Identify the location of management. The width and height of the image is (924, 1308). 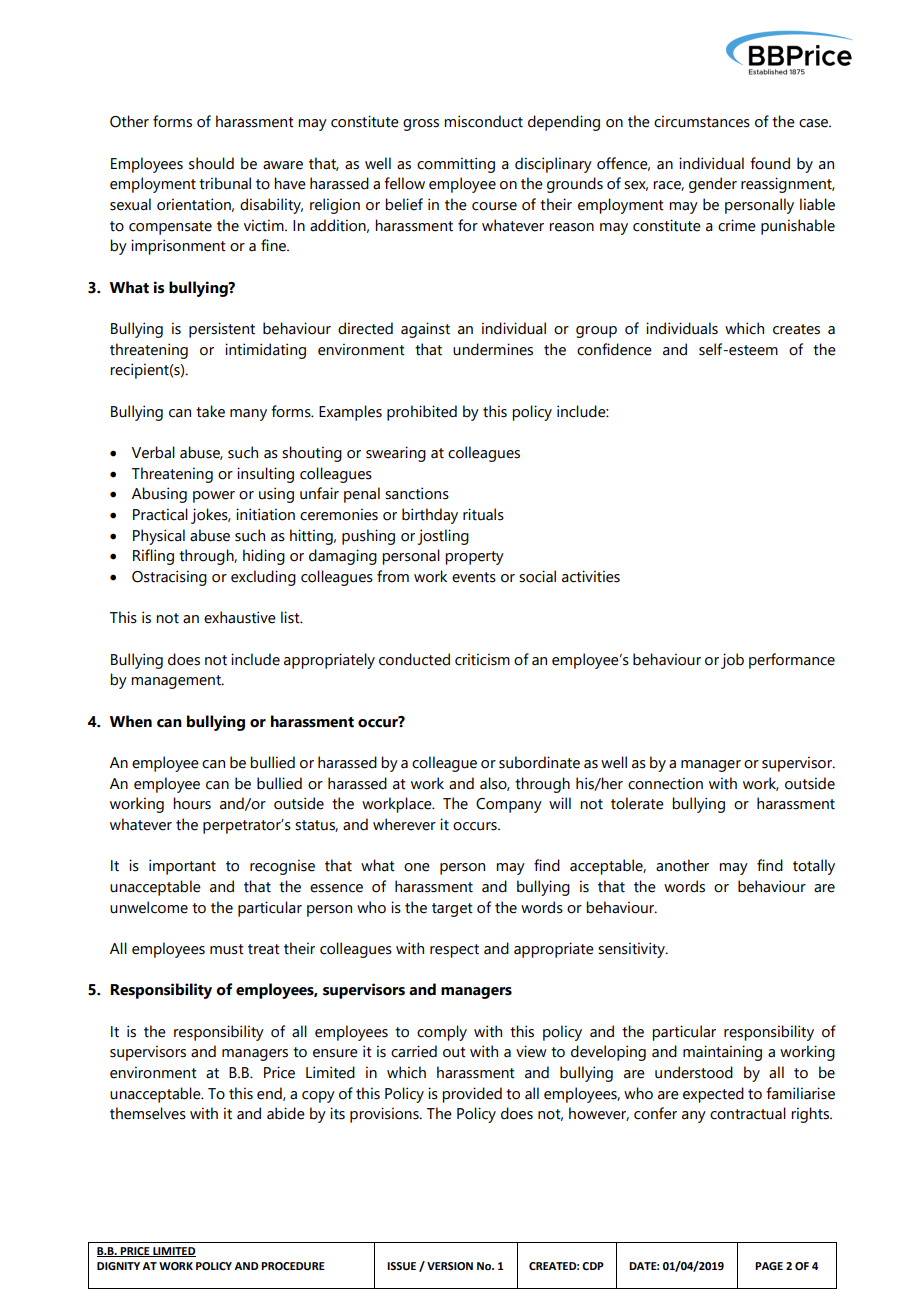
(177, 682).
